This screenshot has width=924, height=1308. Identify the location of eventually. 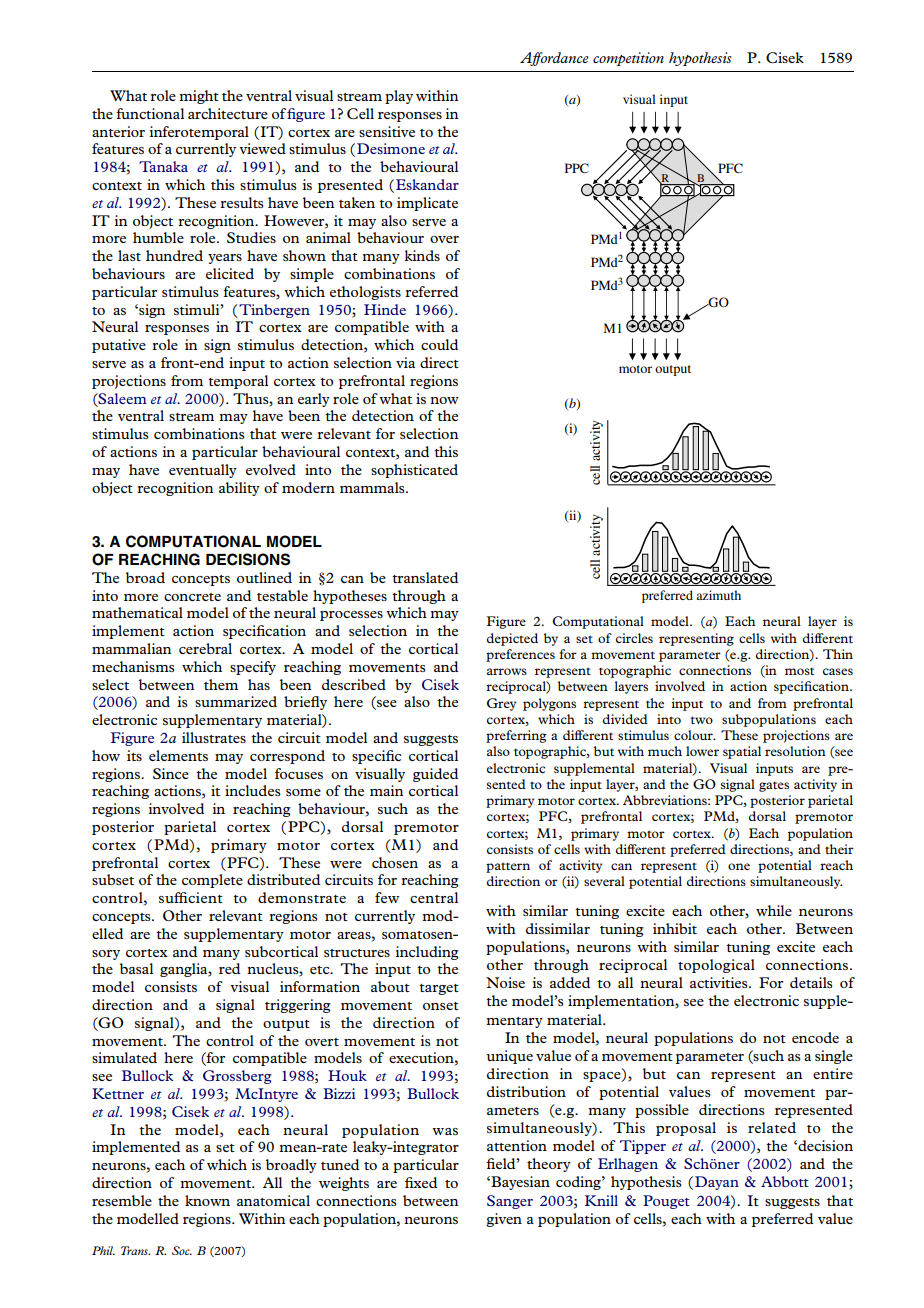
(203, 471).
